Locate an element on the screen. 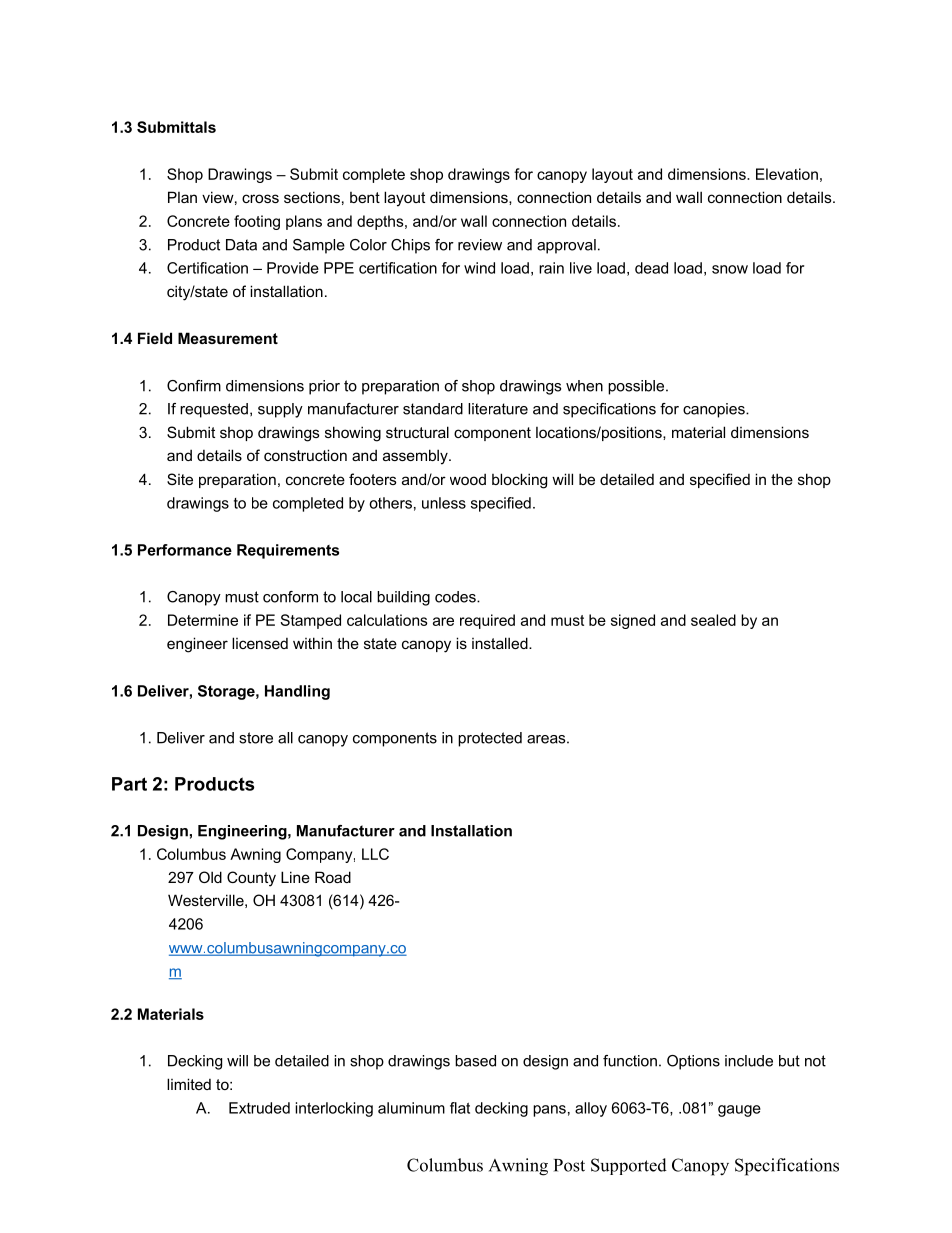 The image size is (952, 1233). sealed is located at coordinates (713, 620).
